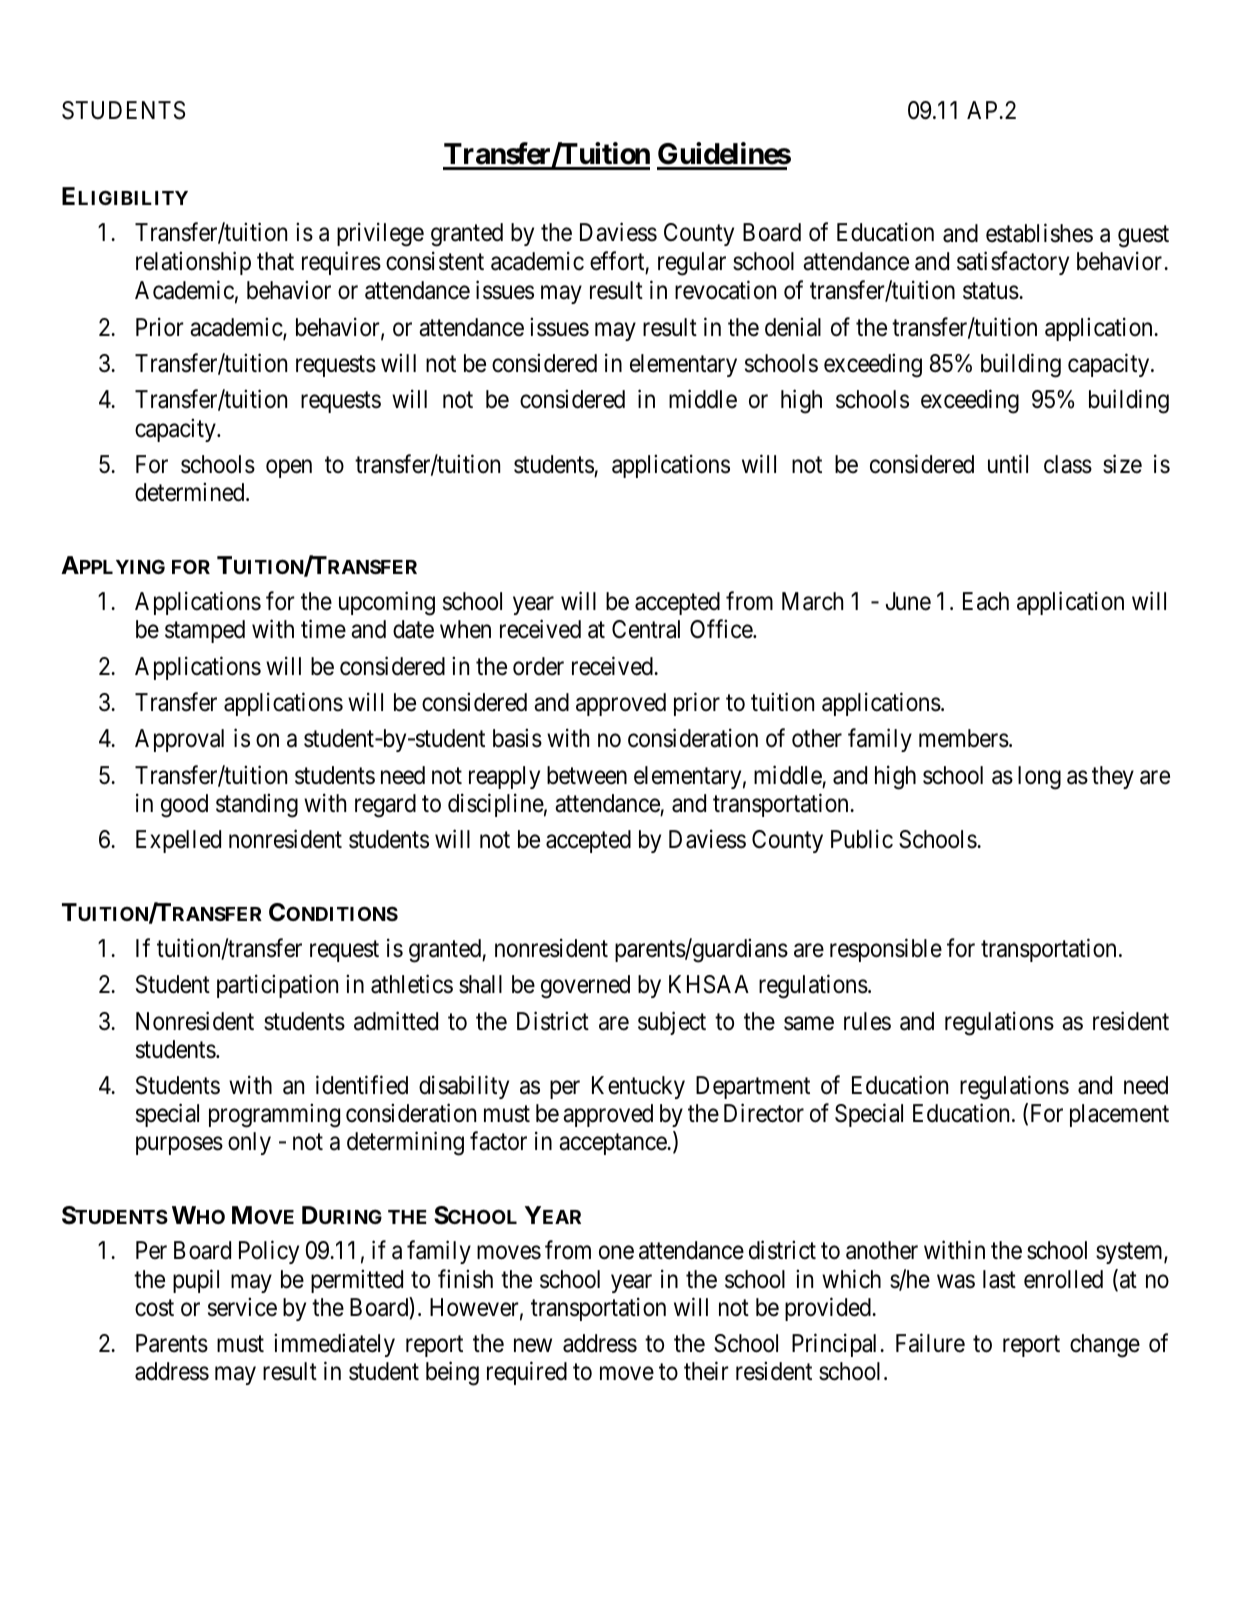 The height and width of the page is (1616, 1249). What do you see at coordinates (275, 261) in the page?
I see `that` at bounding box center [275, 261].
